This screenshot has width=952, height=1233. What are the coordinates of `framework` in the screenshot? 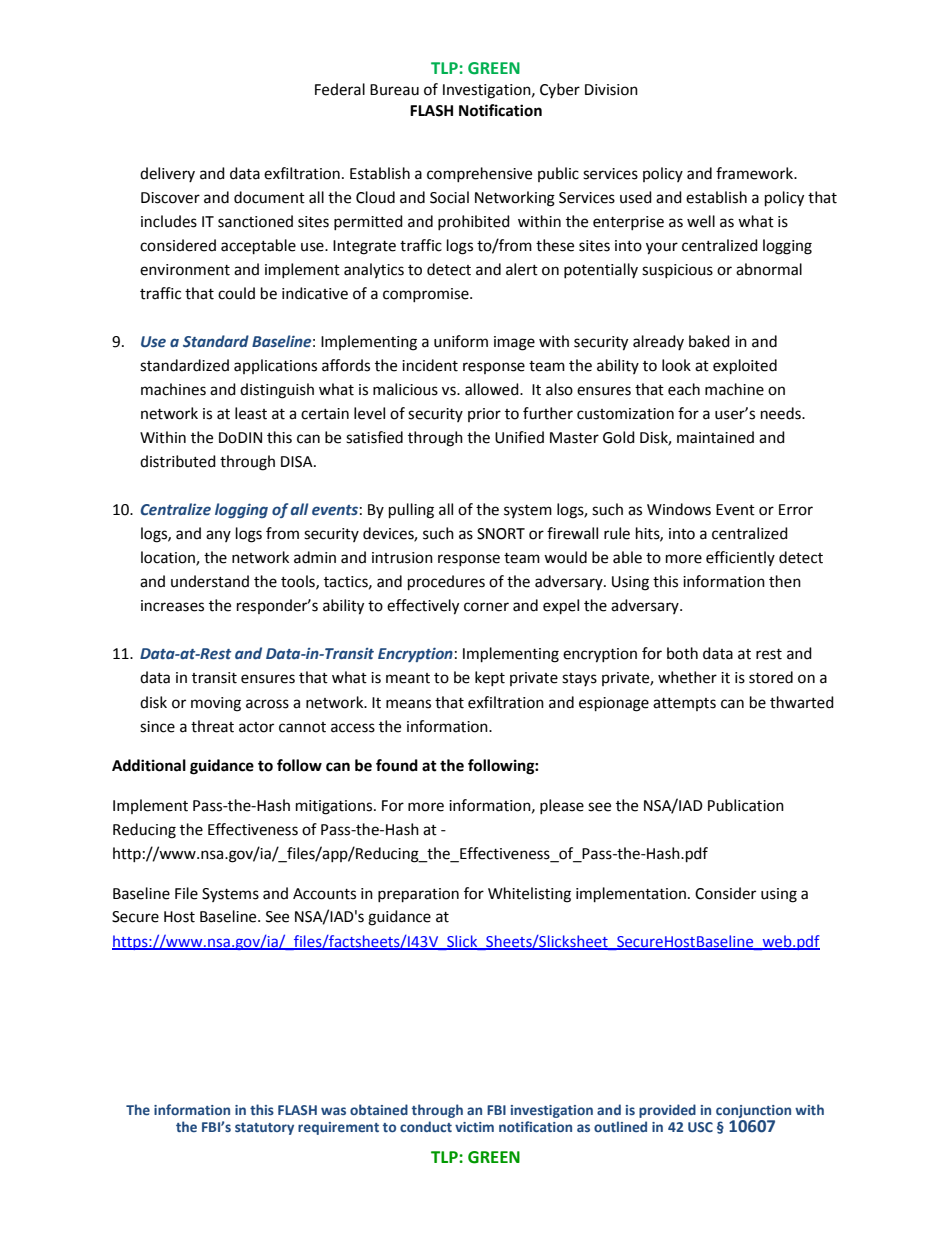 It's located at (756, 173).
